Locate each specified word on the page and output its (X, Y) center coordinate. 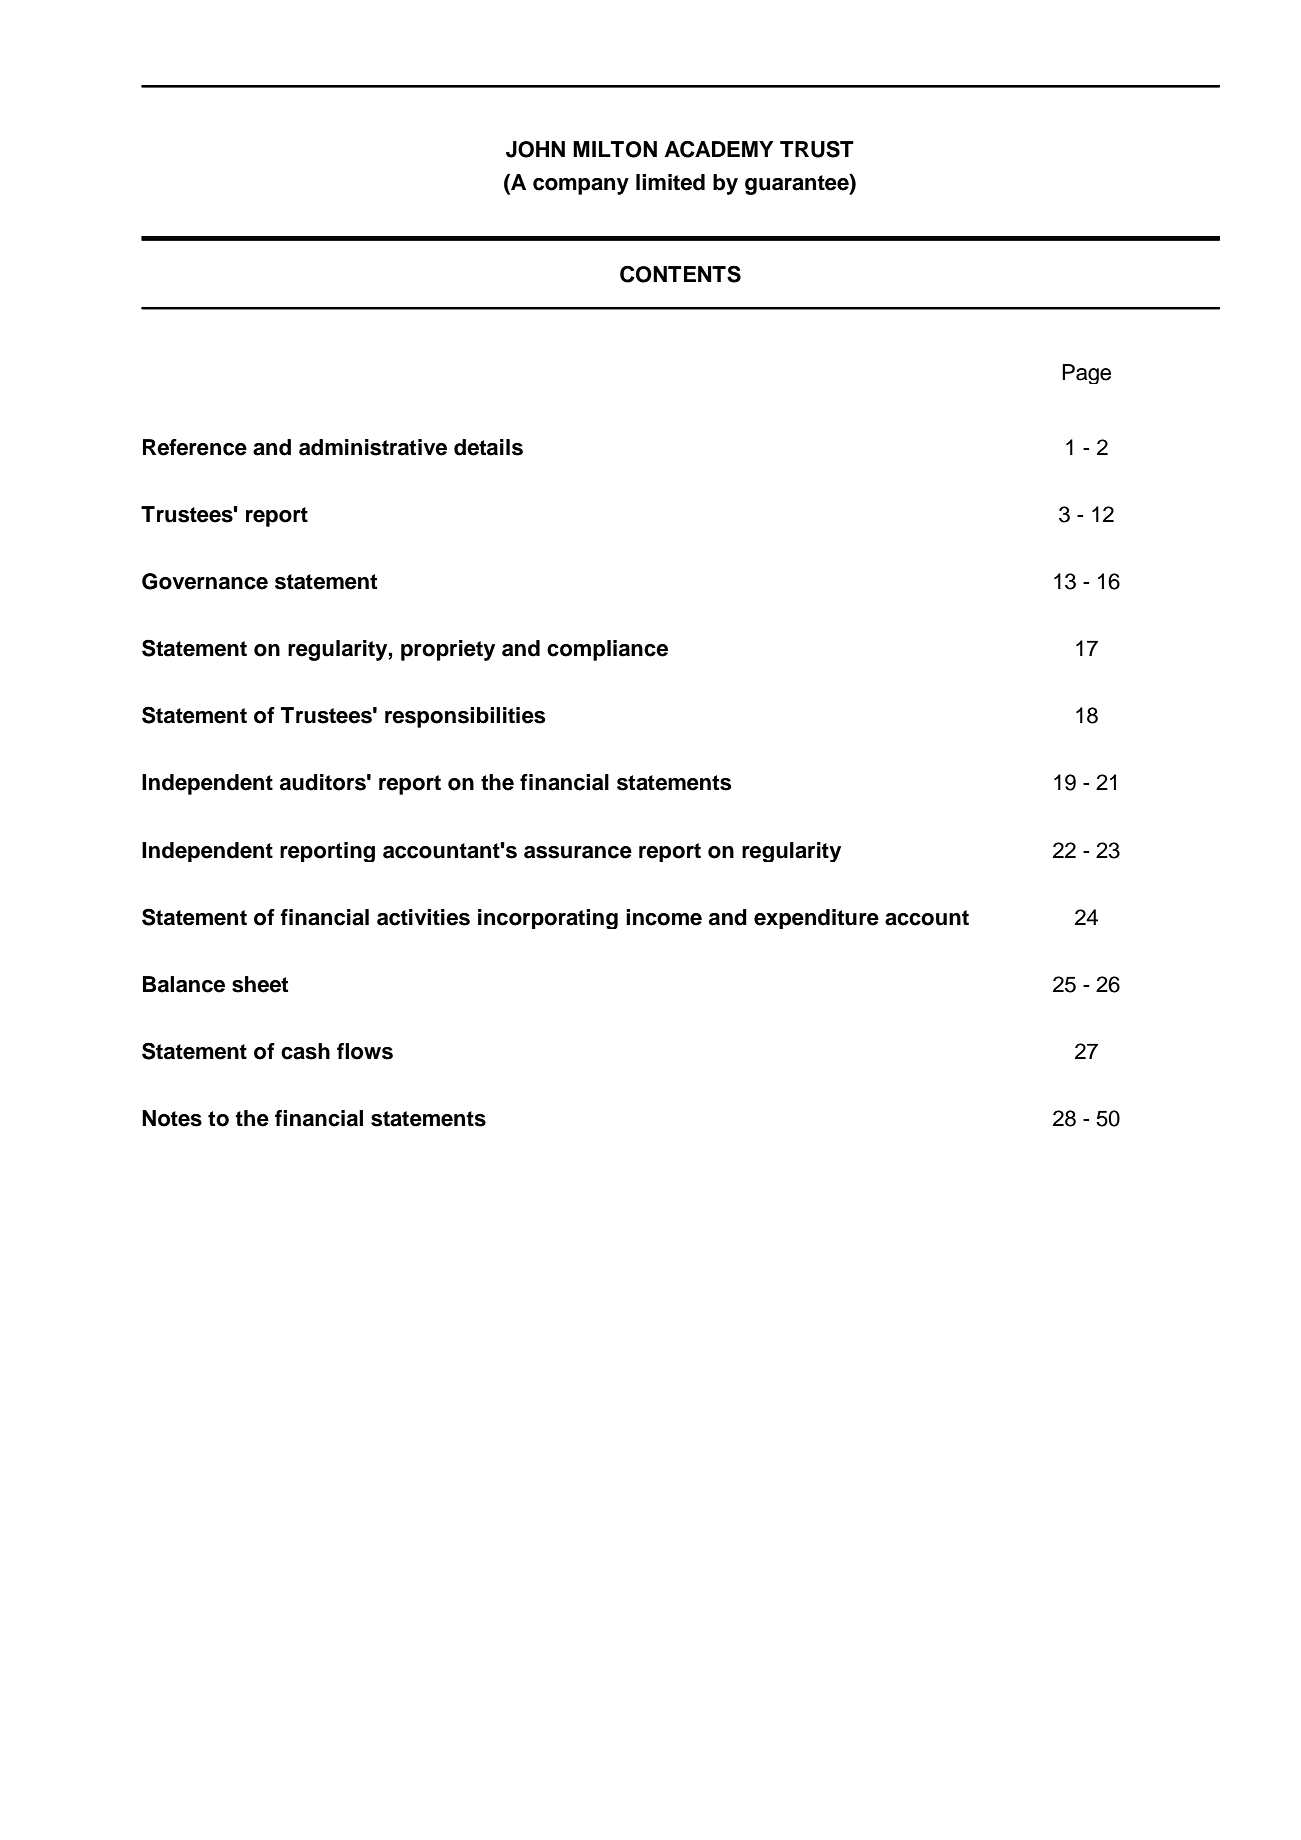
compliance (607, 650)
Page (1086, 374)
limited (670, 182)
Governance (205, 581)
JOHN (535, 149)
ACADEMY (719, 149)
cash (305, 1051)
